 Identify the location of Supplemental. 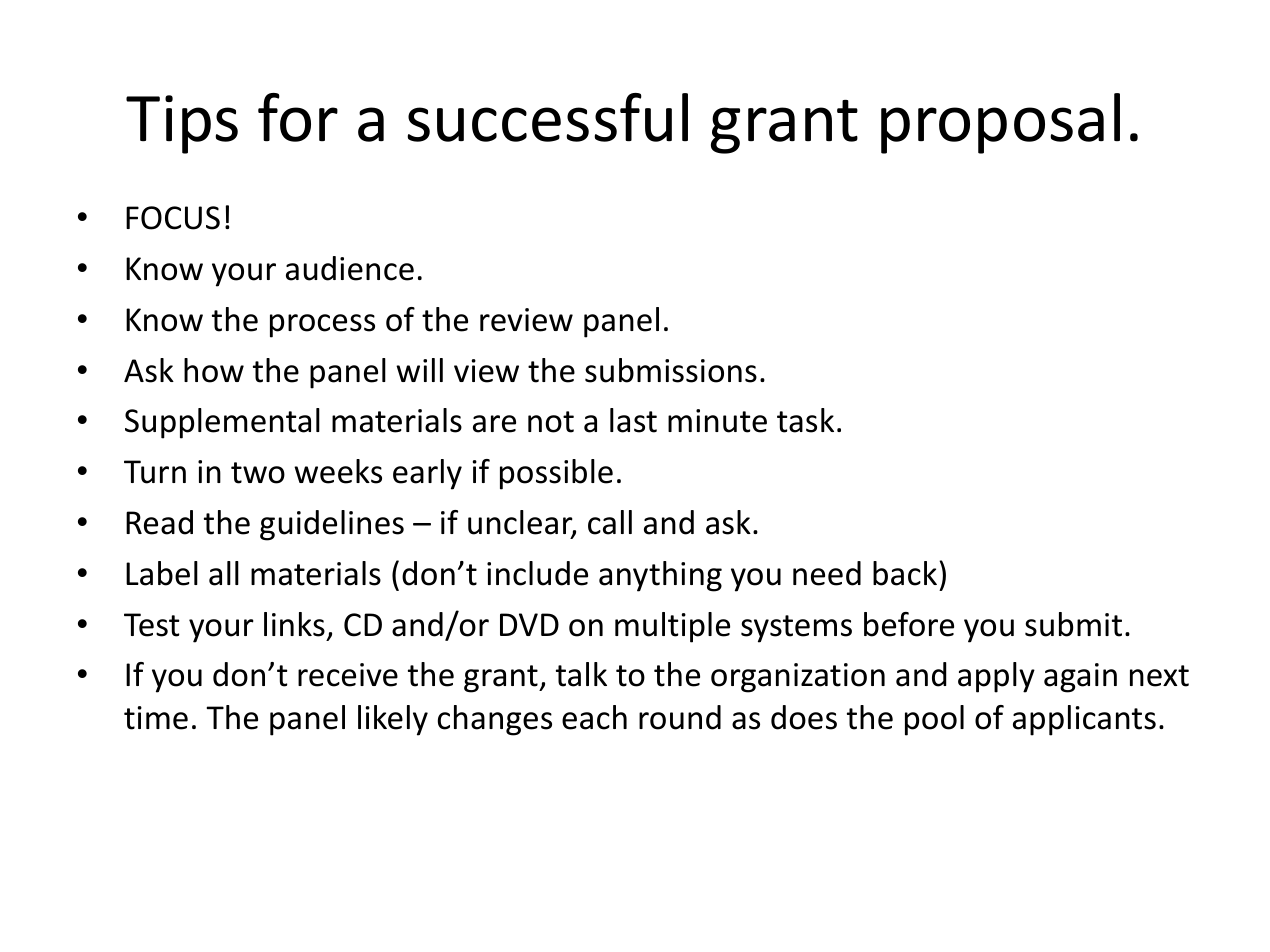
(222, 423).
